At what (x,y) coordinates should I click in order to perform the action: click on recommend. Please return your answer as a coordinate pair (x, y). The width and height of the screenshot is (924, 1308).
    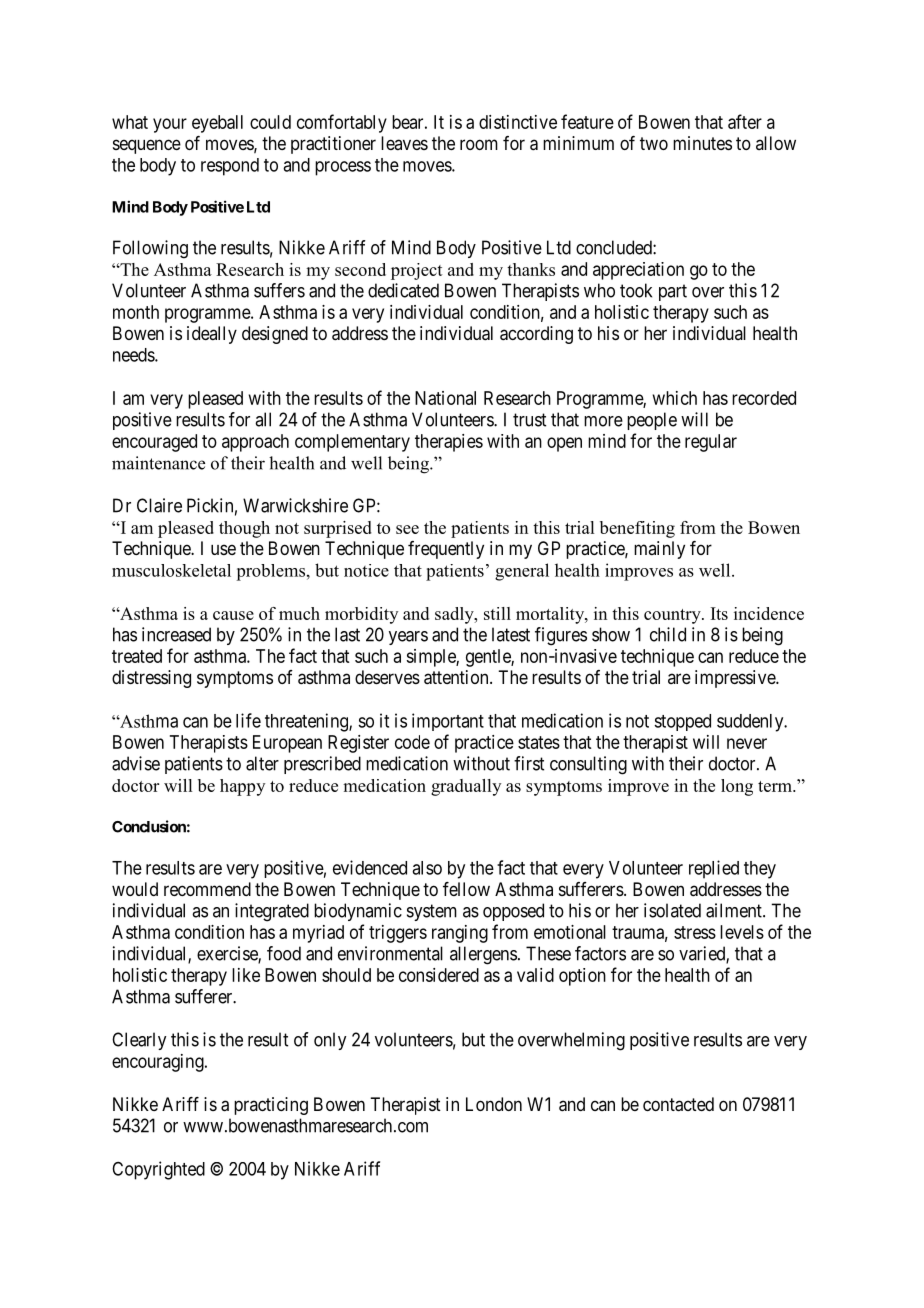
    Looking at the image, I should click on (207, 889).
